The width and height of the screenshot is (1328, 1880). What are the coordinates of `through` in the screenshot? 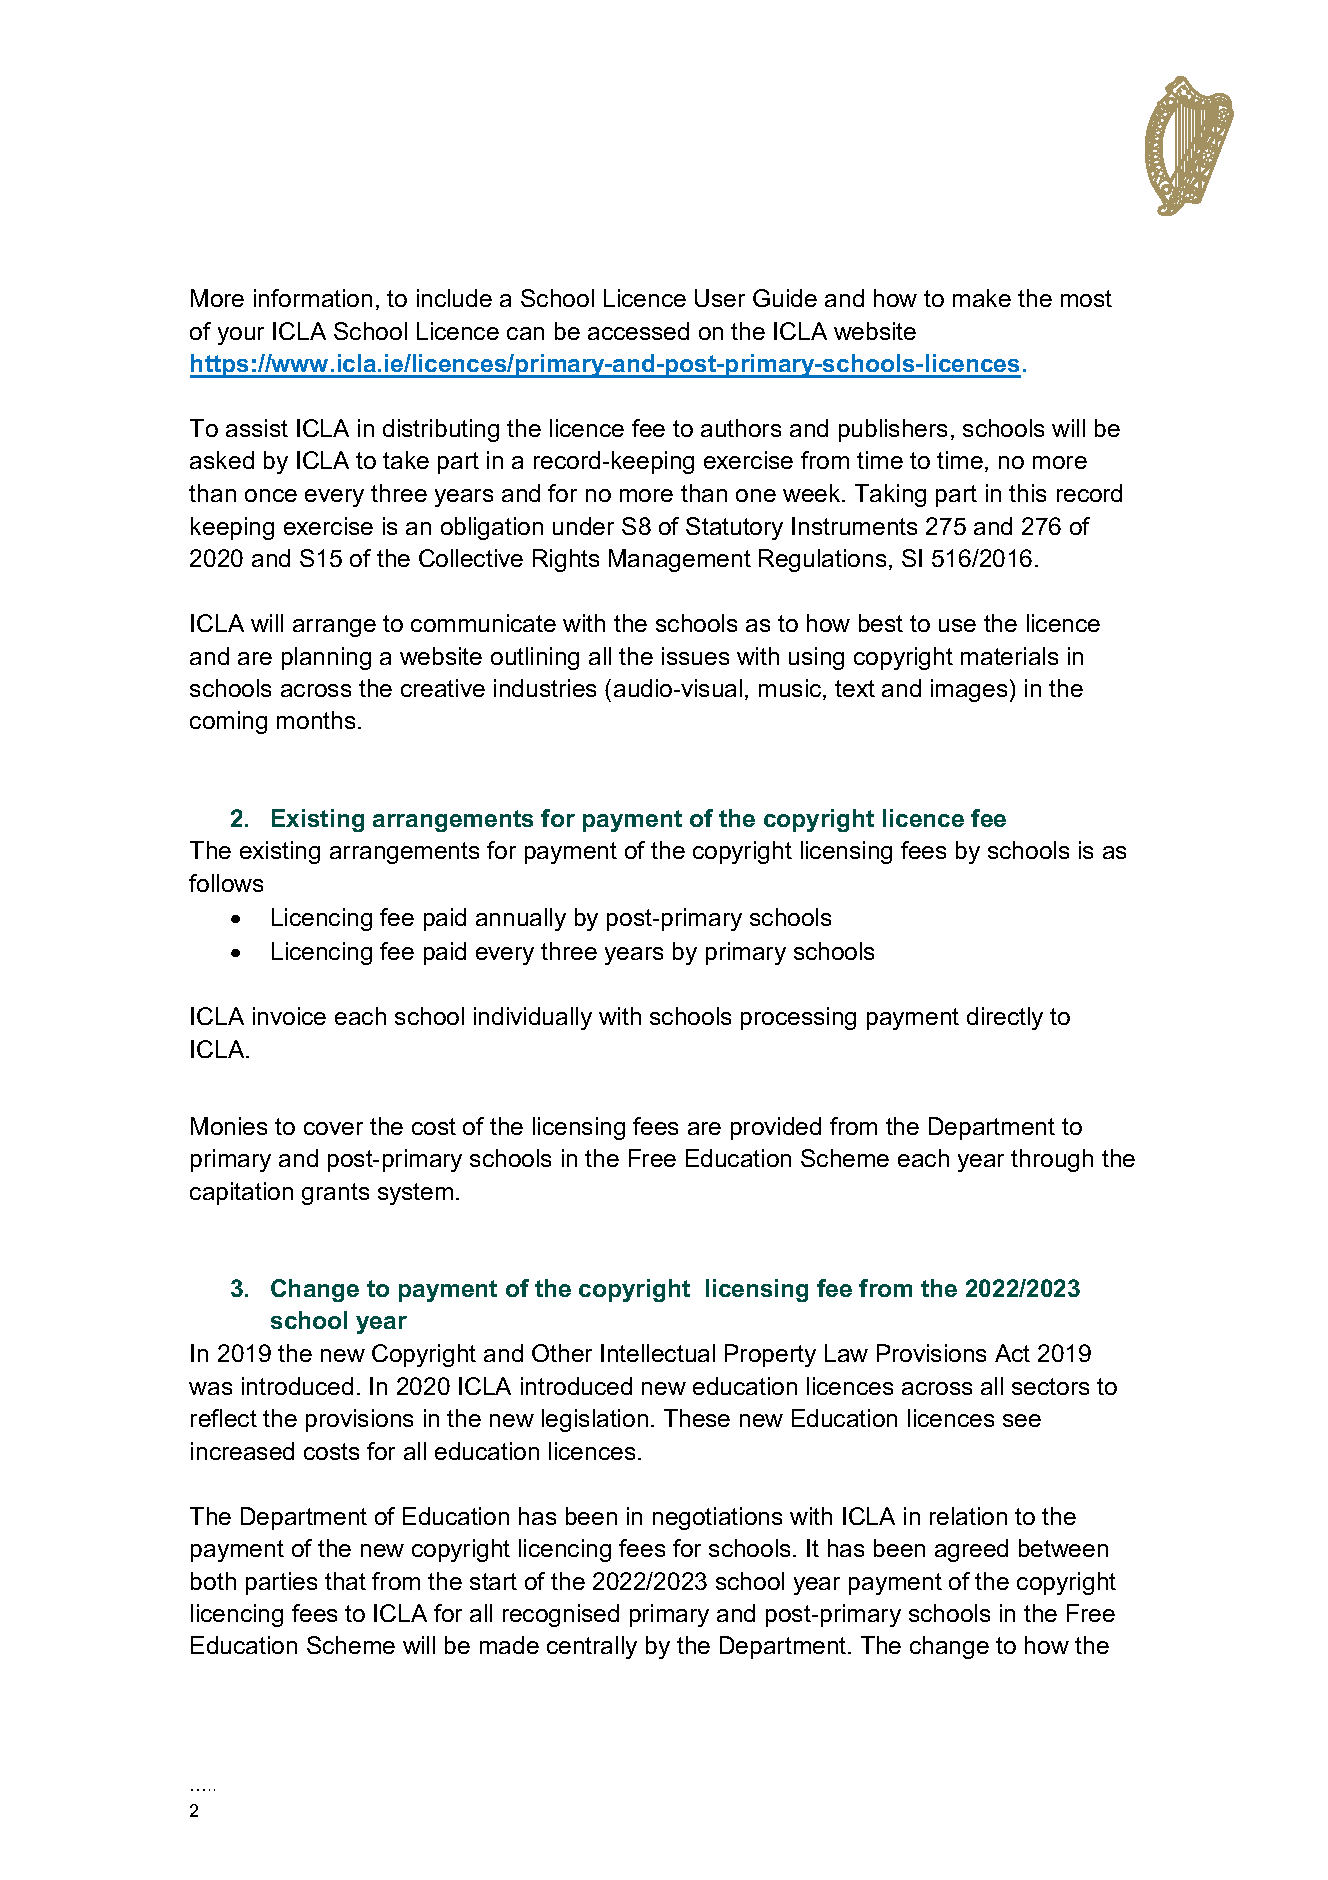 It's located at (1052, 1160).
